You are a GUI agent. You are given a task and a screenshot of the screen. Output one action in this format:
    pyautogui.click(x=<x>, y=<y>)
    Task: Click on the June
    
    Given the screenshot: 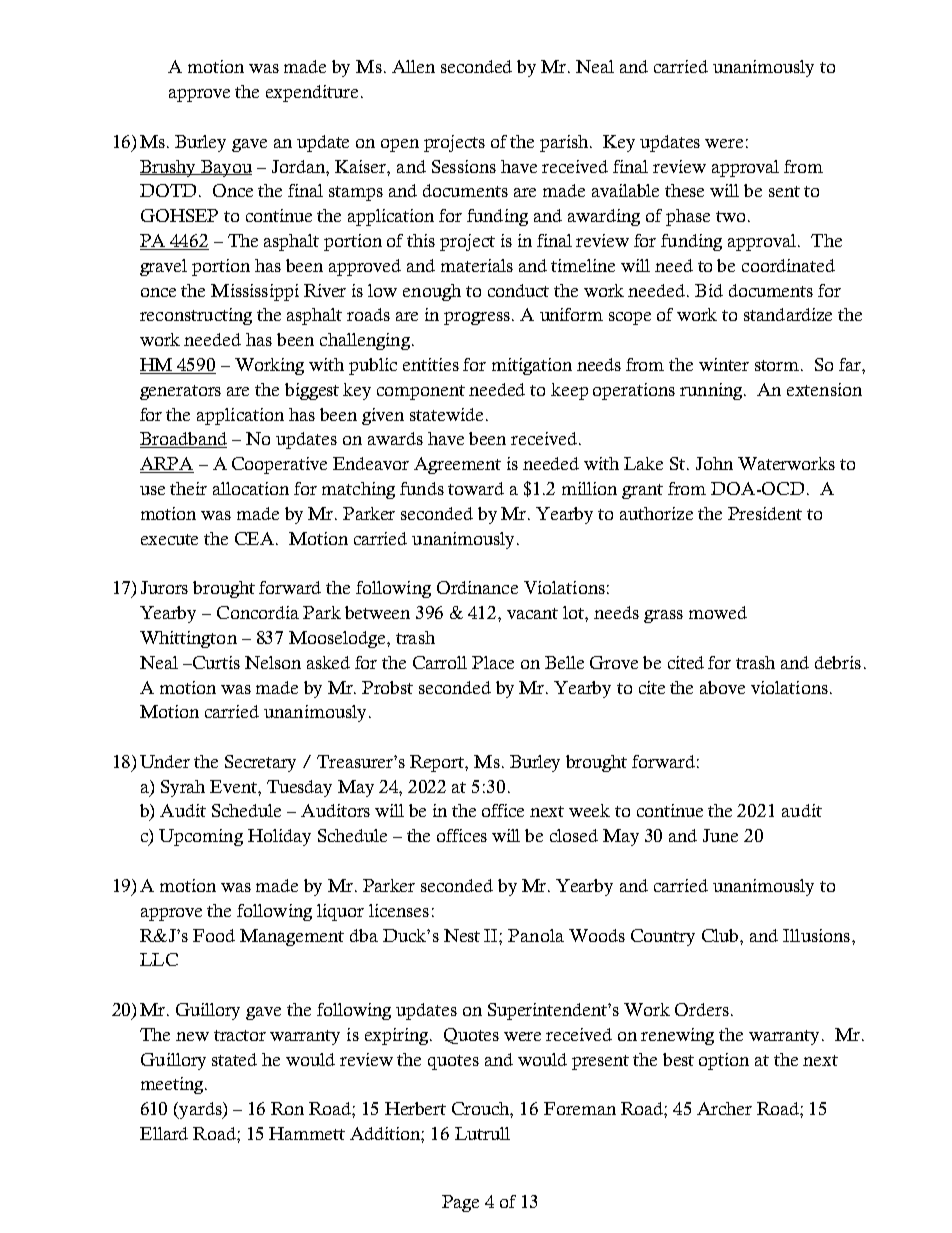 What is the action you would take?
    pyautogui.click(x=720, y=835)
